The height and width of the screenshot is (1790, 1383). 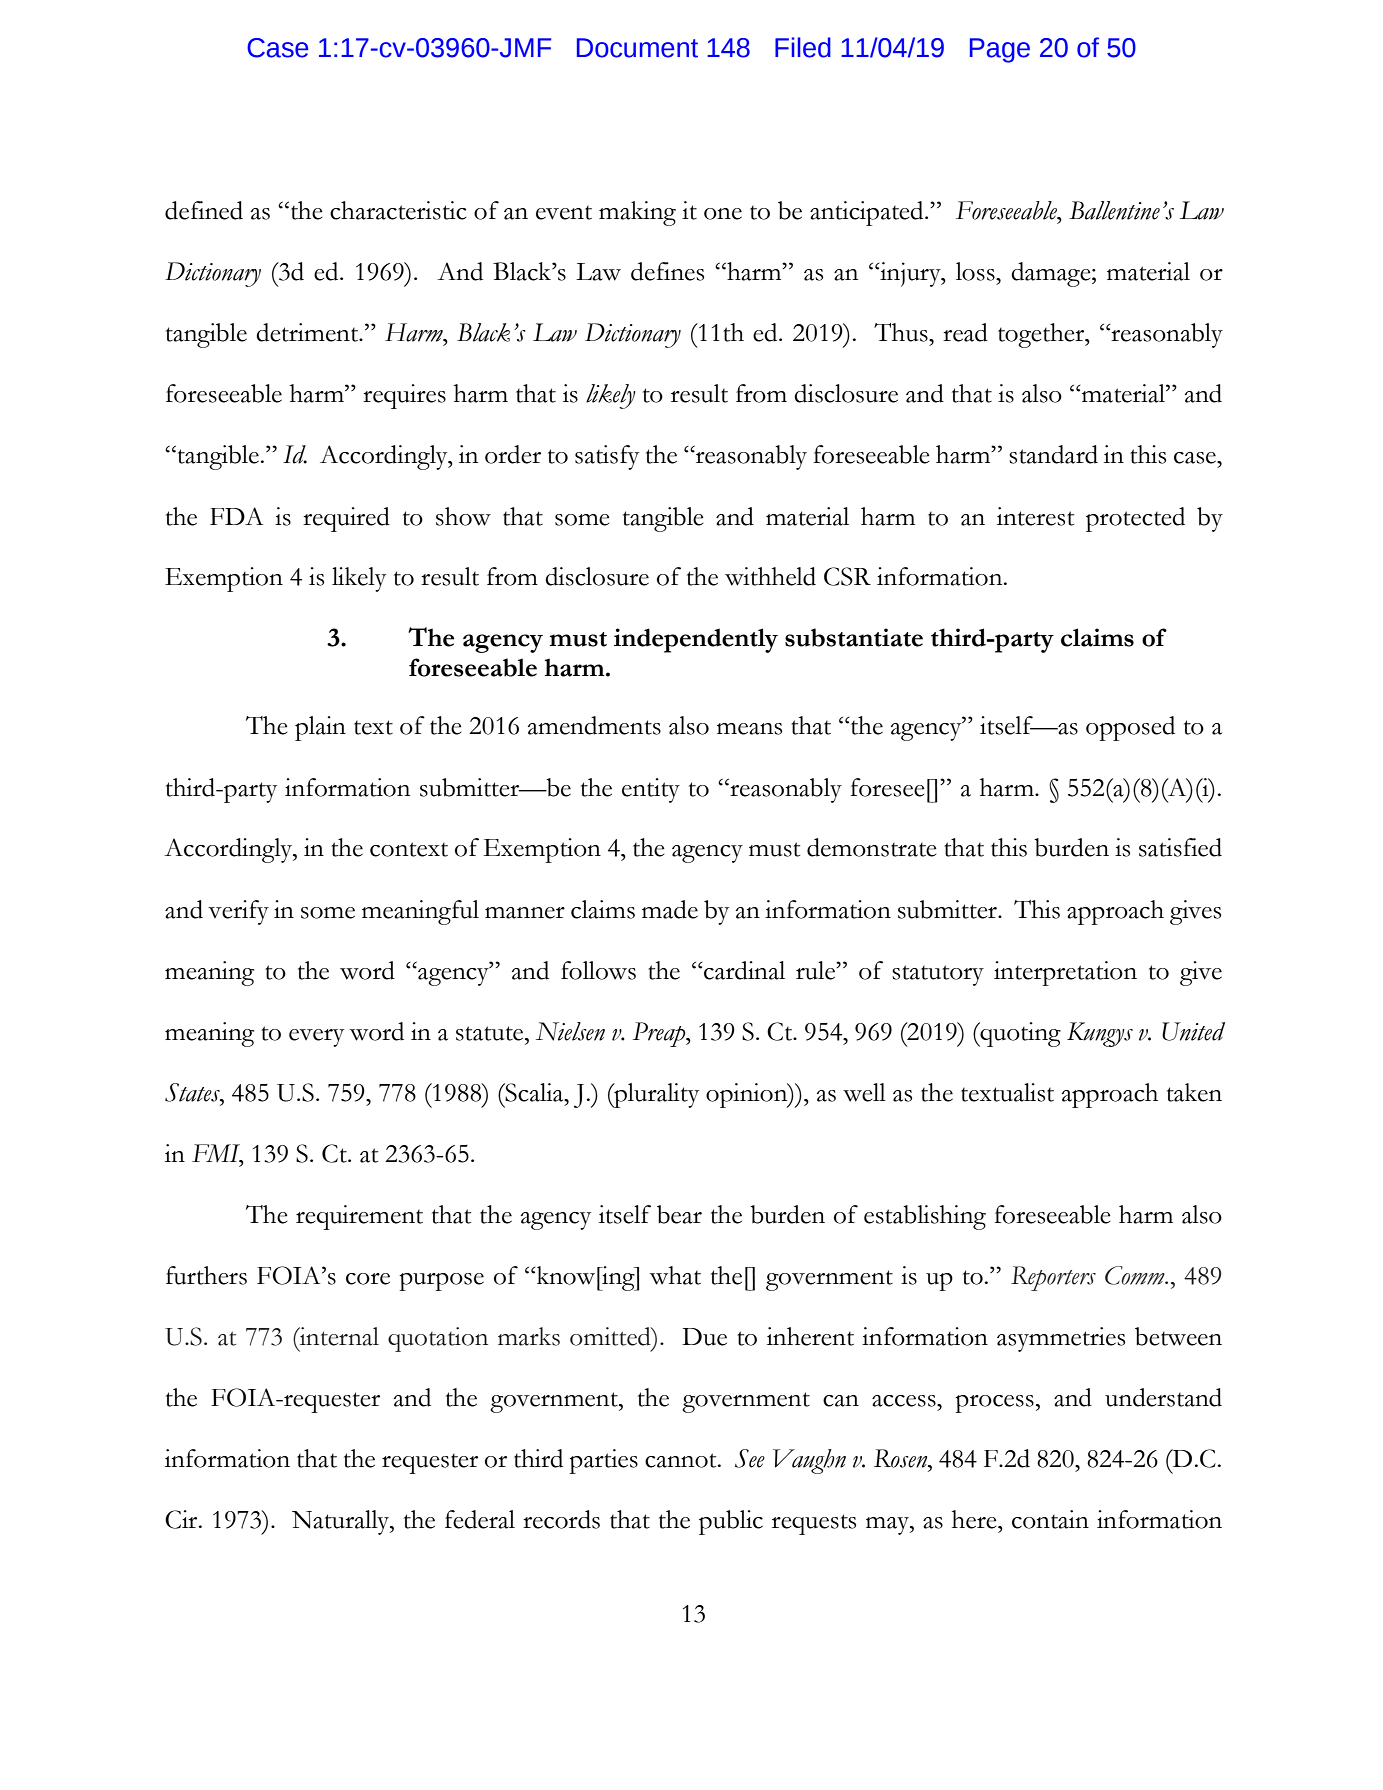 I want to click on opposed, so click(x=1130, y=728).
